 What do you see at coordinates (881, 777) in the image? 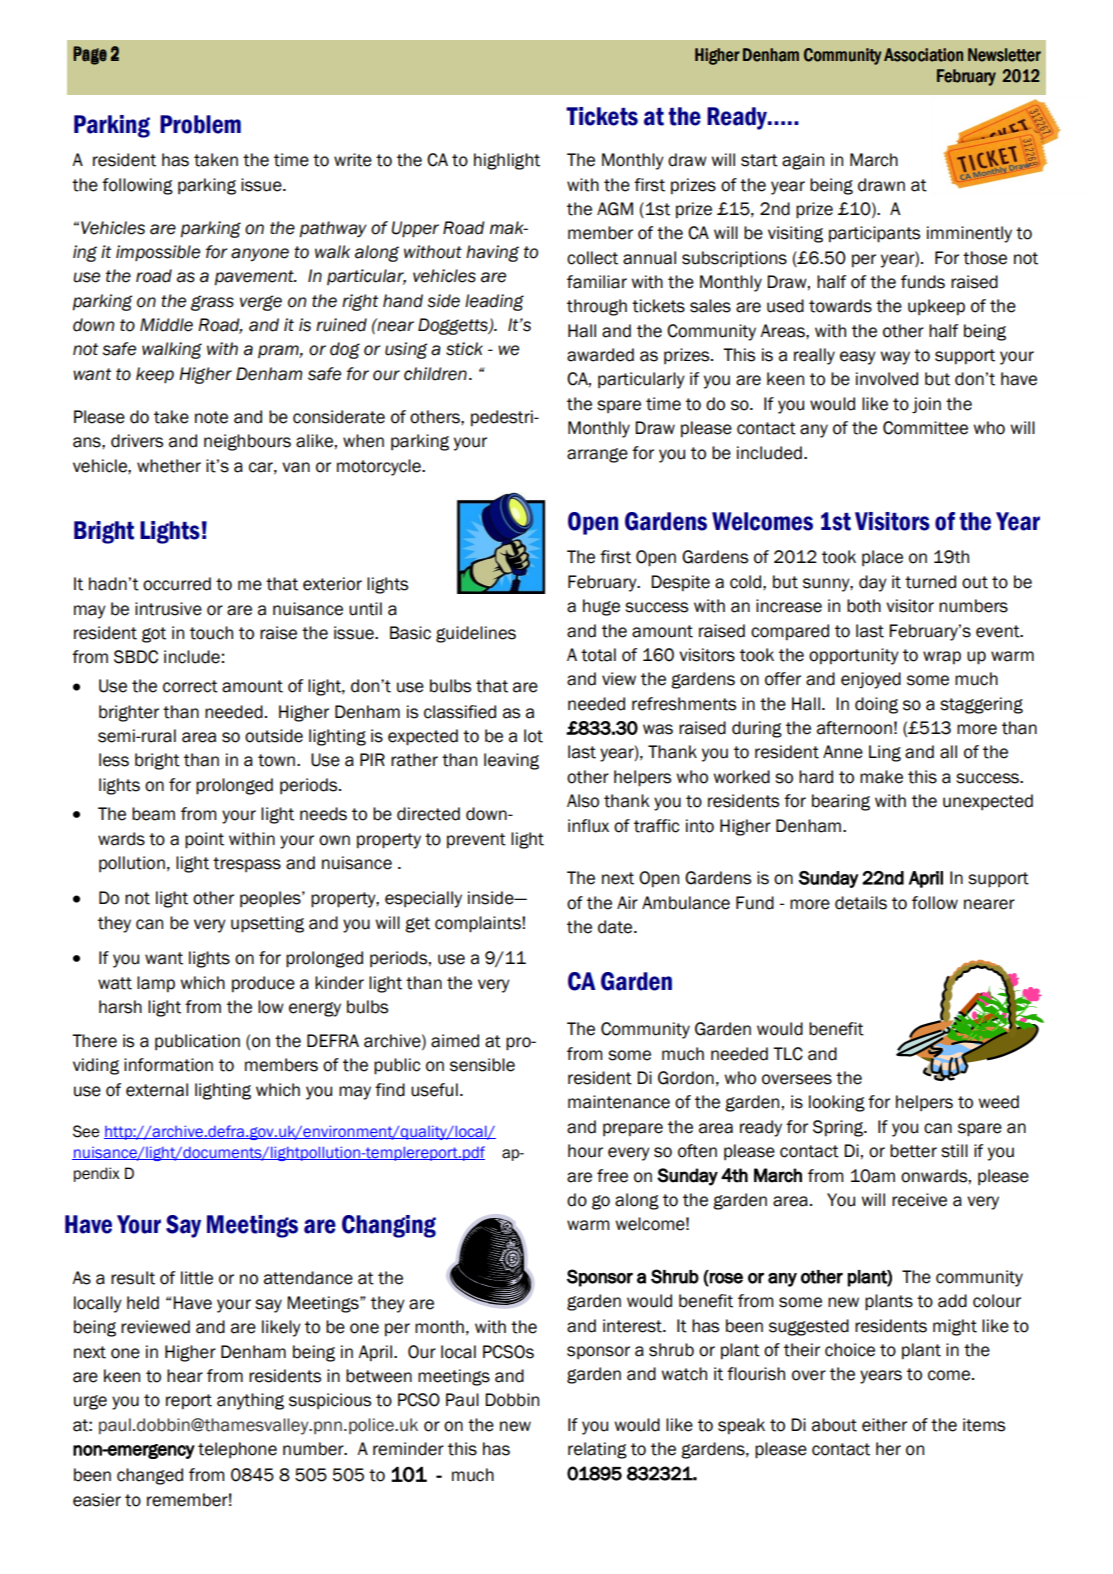
I see `make` at bounding box center [881, 777].
